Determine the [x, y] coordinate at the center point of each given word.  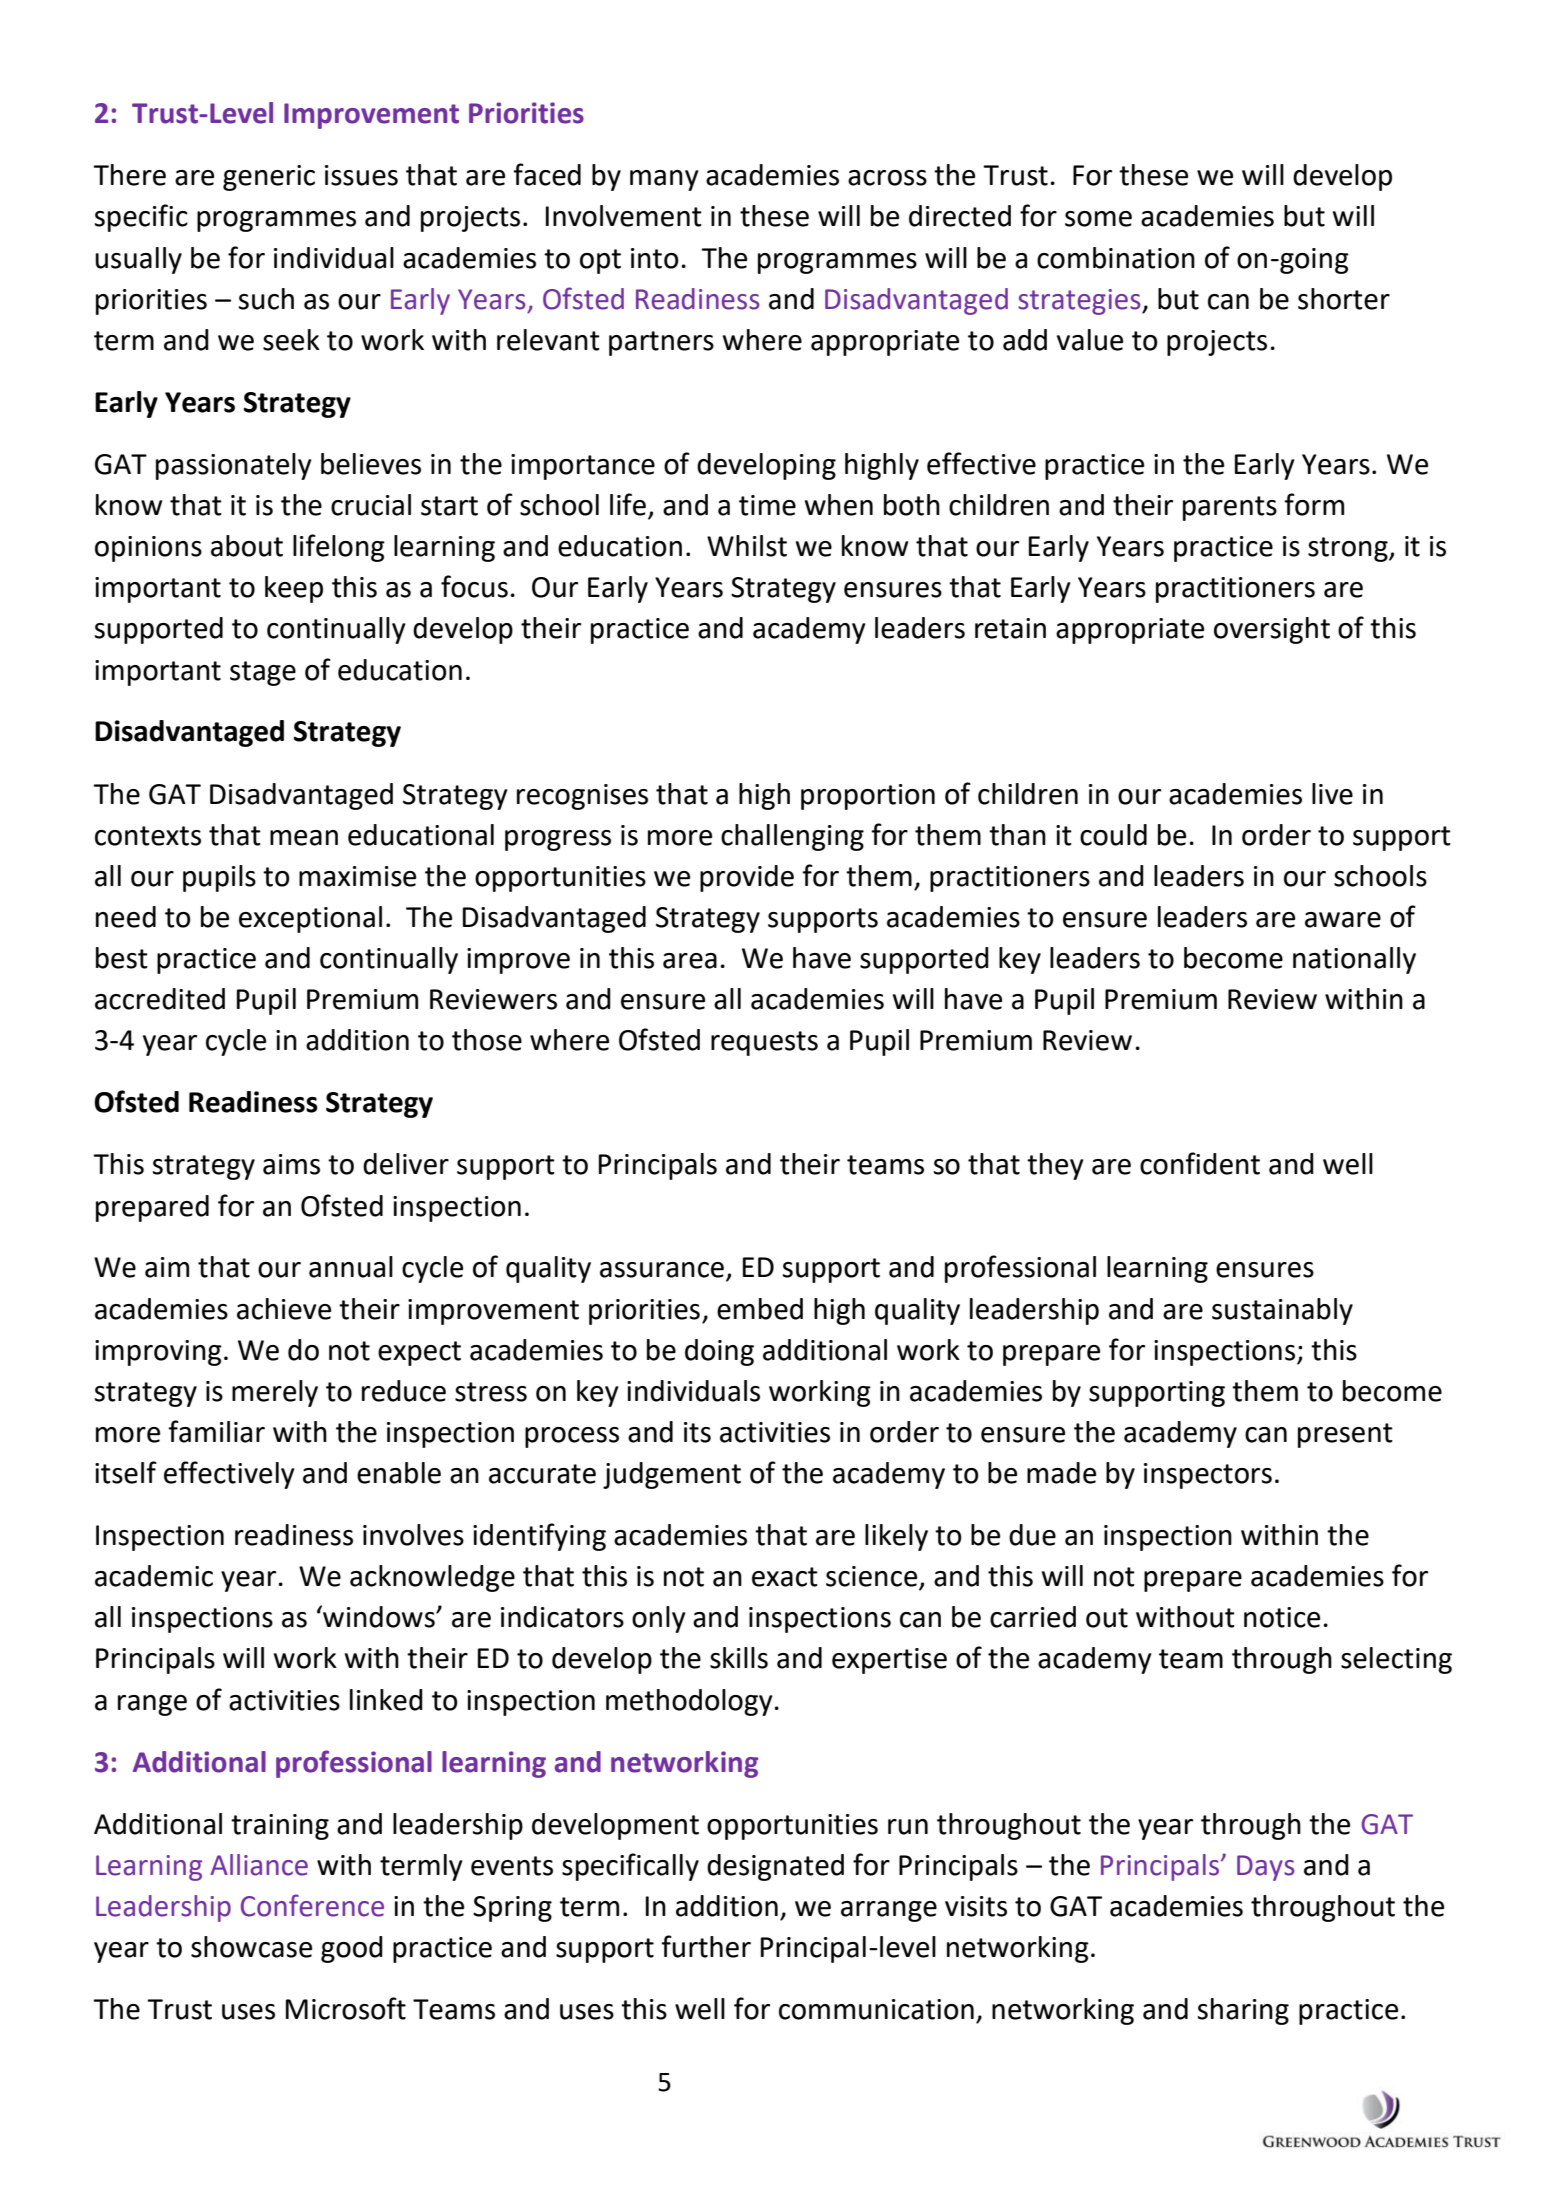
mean [304, 838]
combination [1116, 258]
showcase [251, 1947]
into [655, 258]
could [1113, 835]
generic [269, 178]
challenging [792, 837]
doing [719, 1352]
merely [275, 1393]
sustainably [1282, 1311]
